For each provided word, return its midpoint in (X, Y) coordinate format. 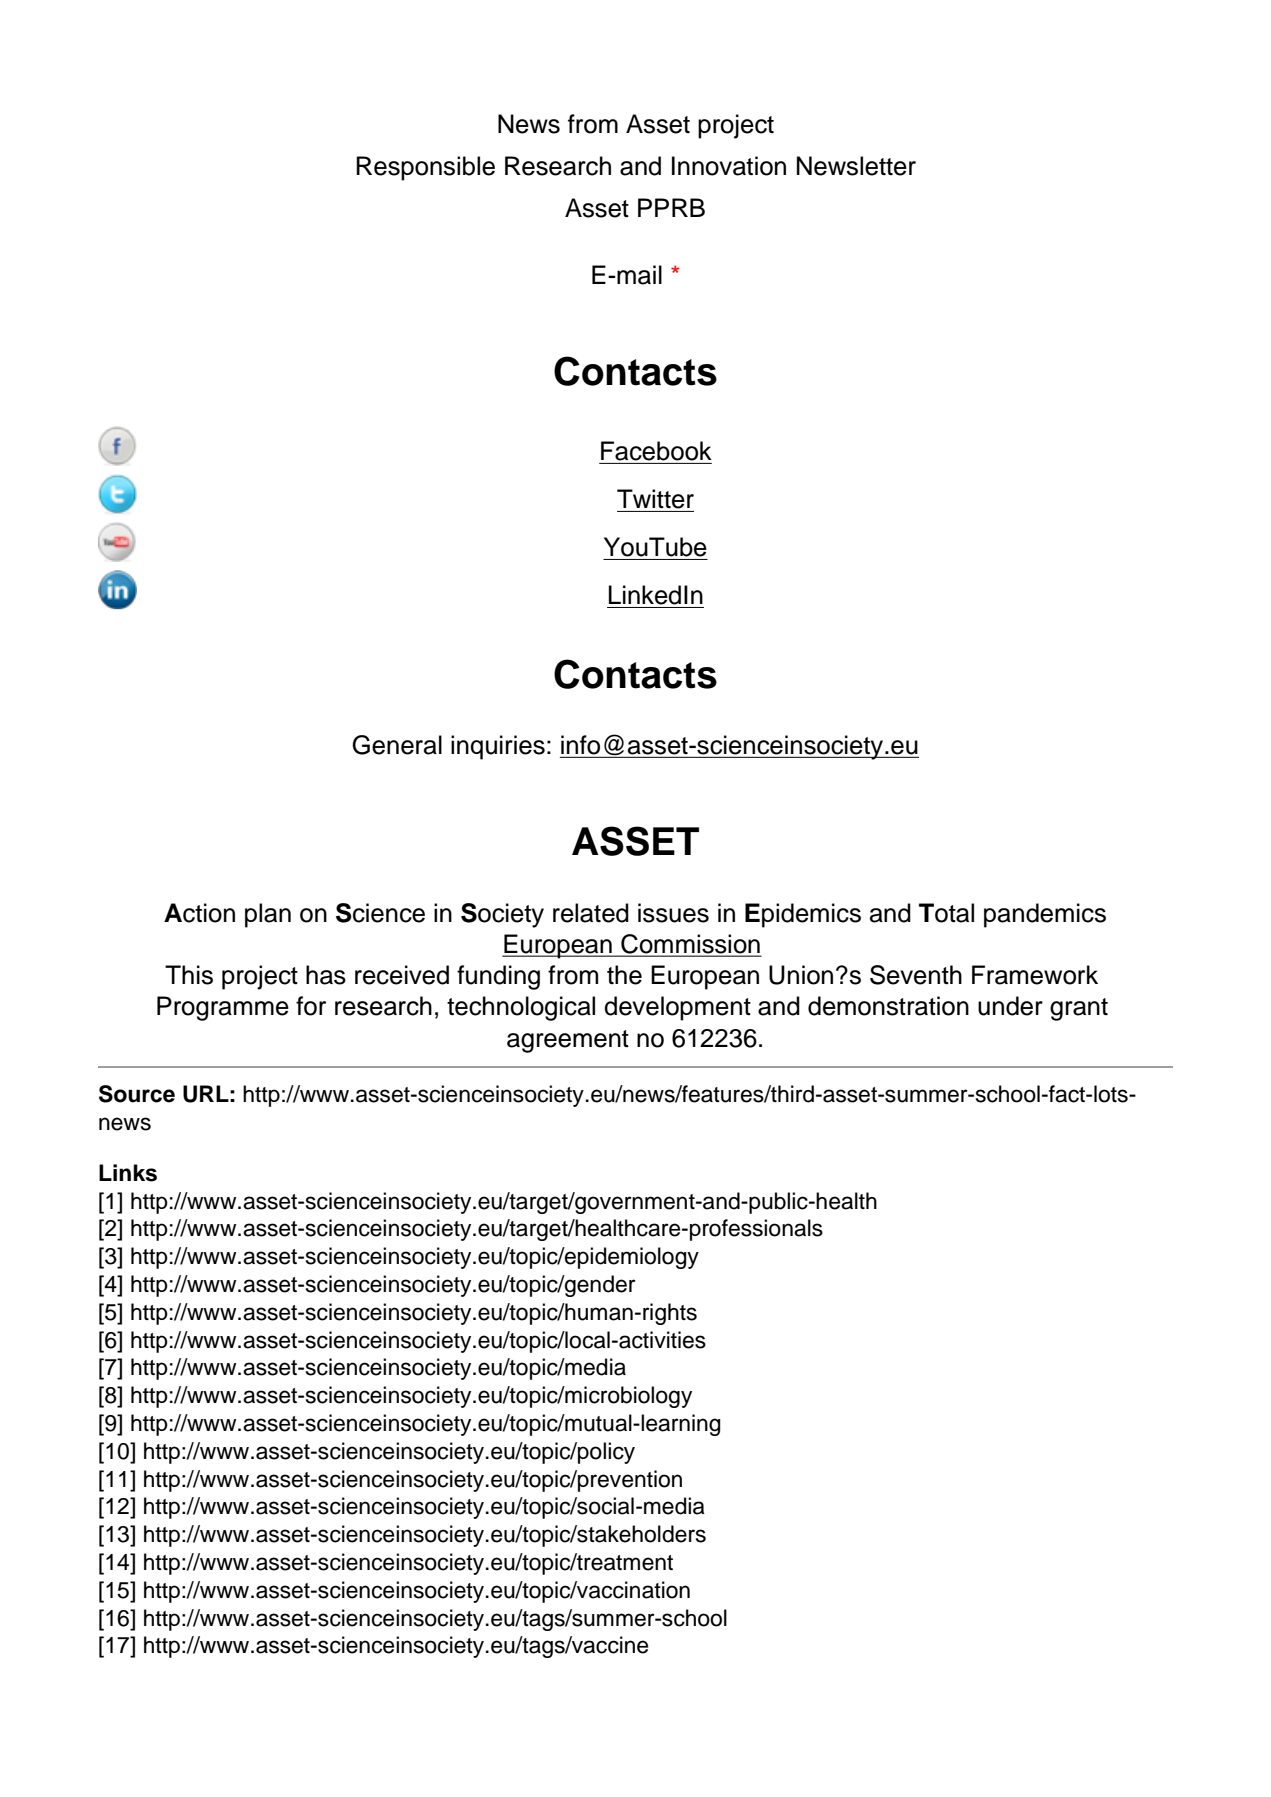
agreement (568, 1041)
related (591, 913)
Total (946, 913)
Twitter (655, 499)
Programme (223, 1008)
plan (268, 915)
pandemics (1045, 915)
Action (199, 913)
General (397, 745)
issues (673, 913)
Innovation (729, 166)
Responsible (425, 168)
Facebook (656, 451)
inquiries (498, 747)
